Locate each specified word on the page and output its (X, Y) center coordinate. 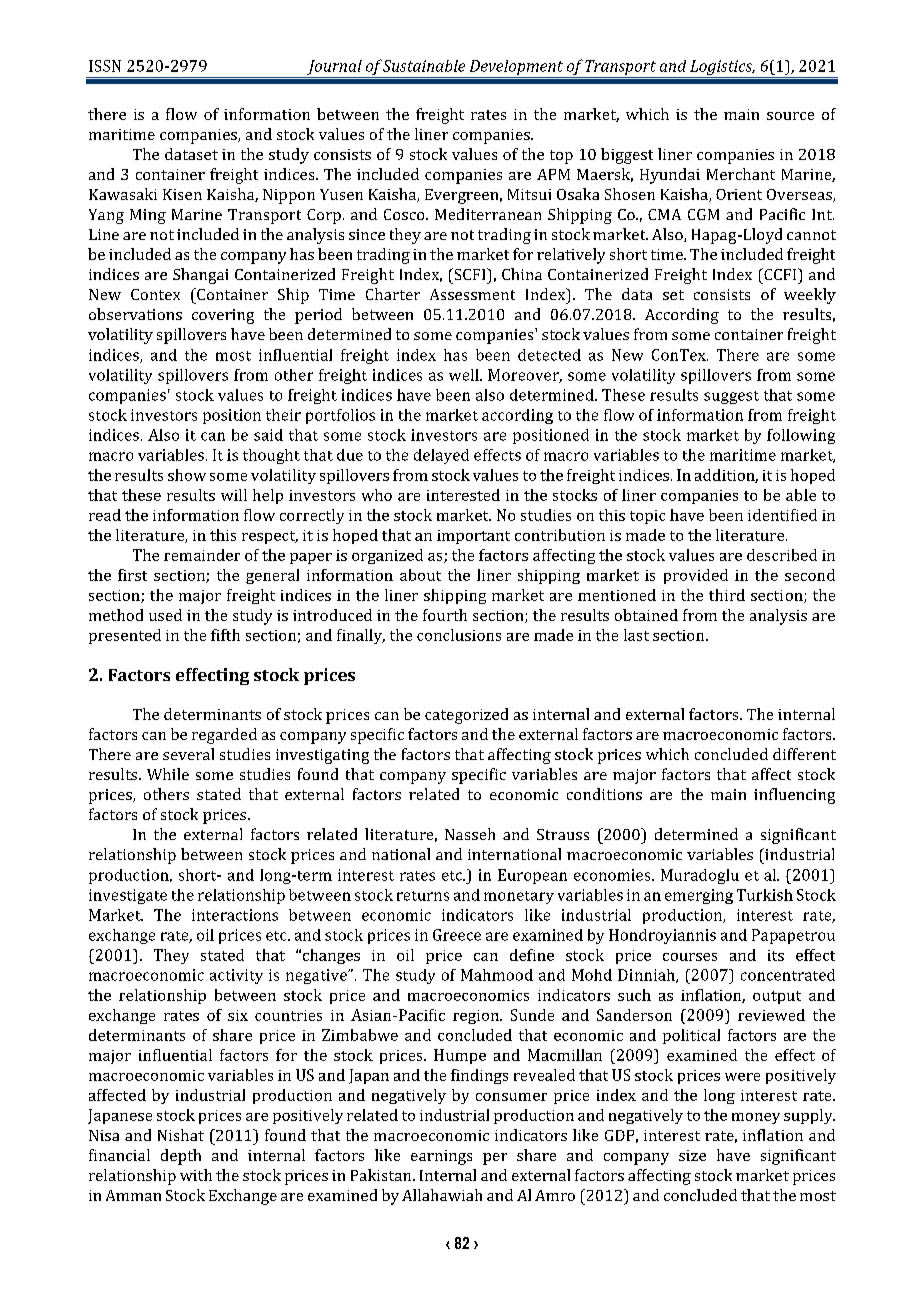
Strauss (563, 834)
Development (516, 67)
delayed (441, 456)
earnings (441, 1157)
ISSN (105, 66)
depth (181, 1157)
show (187, 475)
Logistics (721, 69)
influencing (794, 796)
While (168, 774)
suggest (731, 397)
